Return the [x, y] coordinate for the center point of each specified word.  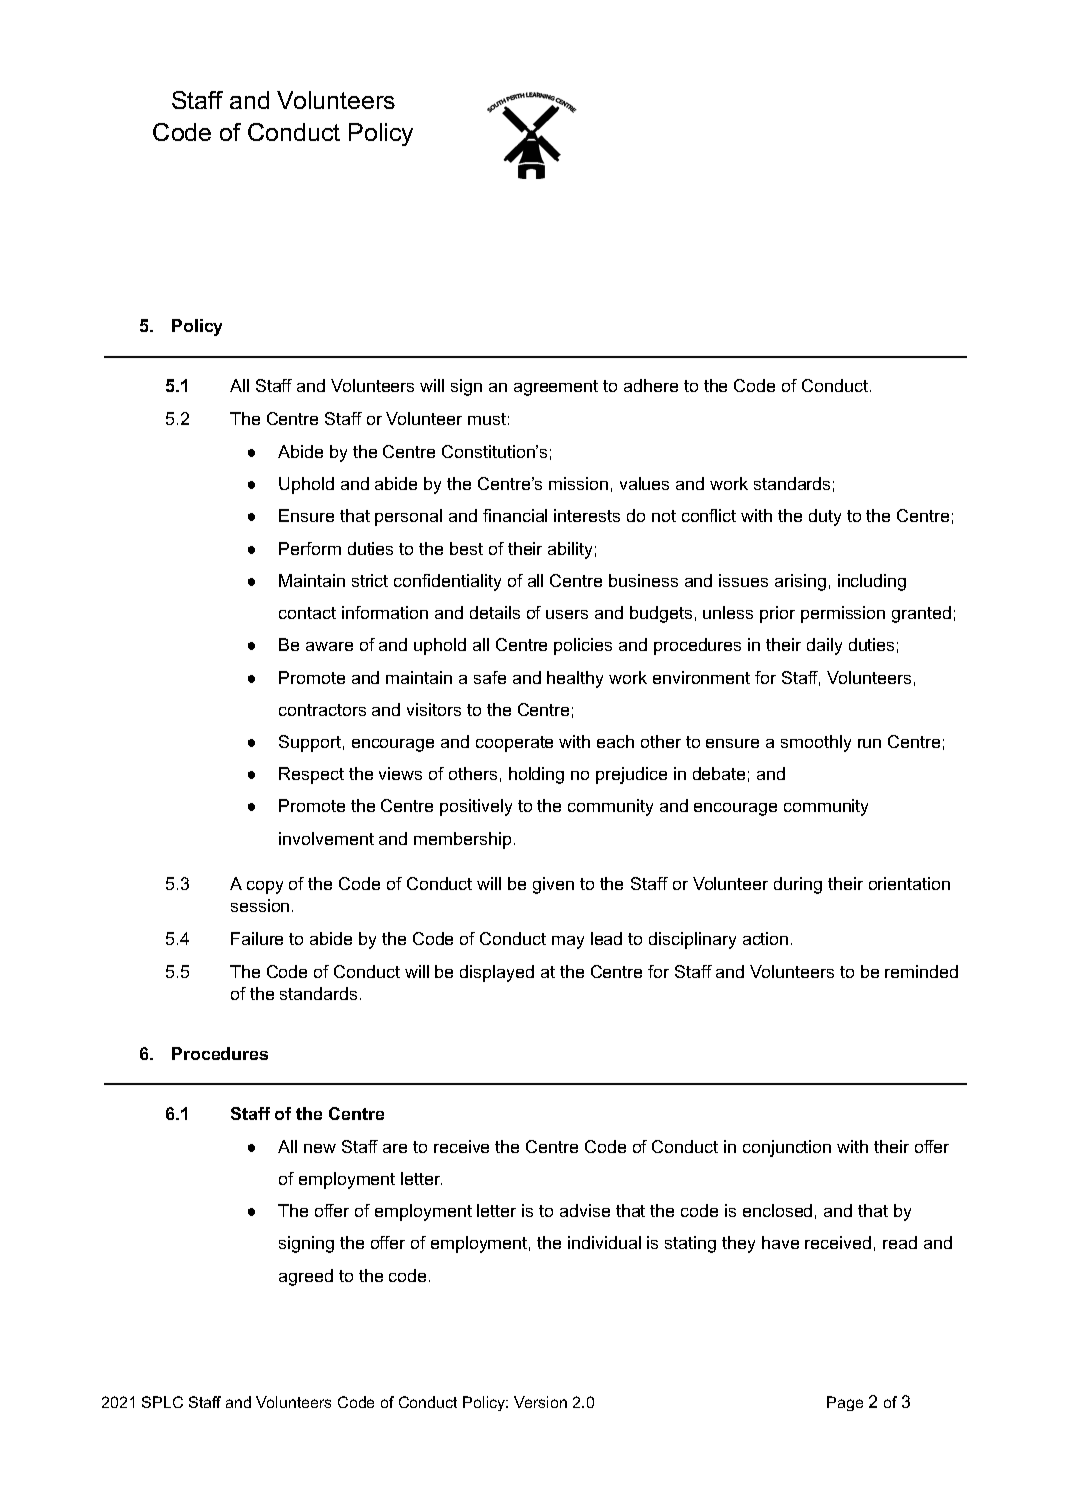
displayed [497, 973]
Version [540, 1402]
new [320, 1148]
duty [825, 517]
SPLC [162, 1402]
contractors [322, 710]
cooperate [514, 744]
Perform [310, 548]
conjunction [787, 1148]
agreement [556, 388]
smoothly [816, 743]
